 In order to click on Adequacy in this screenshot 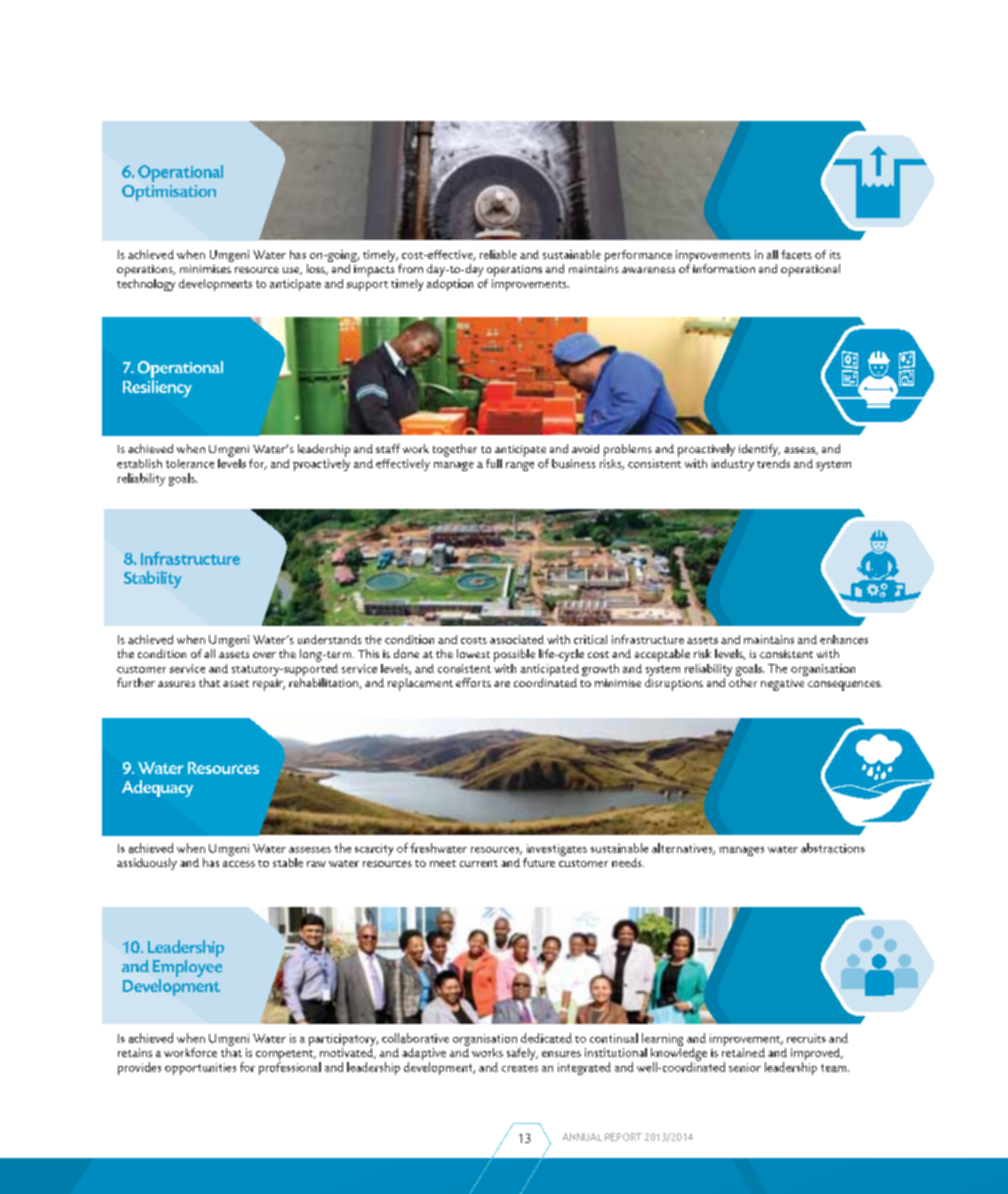, I will do `click(157, 788)`.
